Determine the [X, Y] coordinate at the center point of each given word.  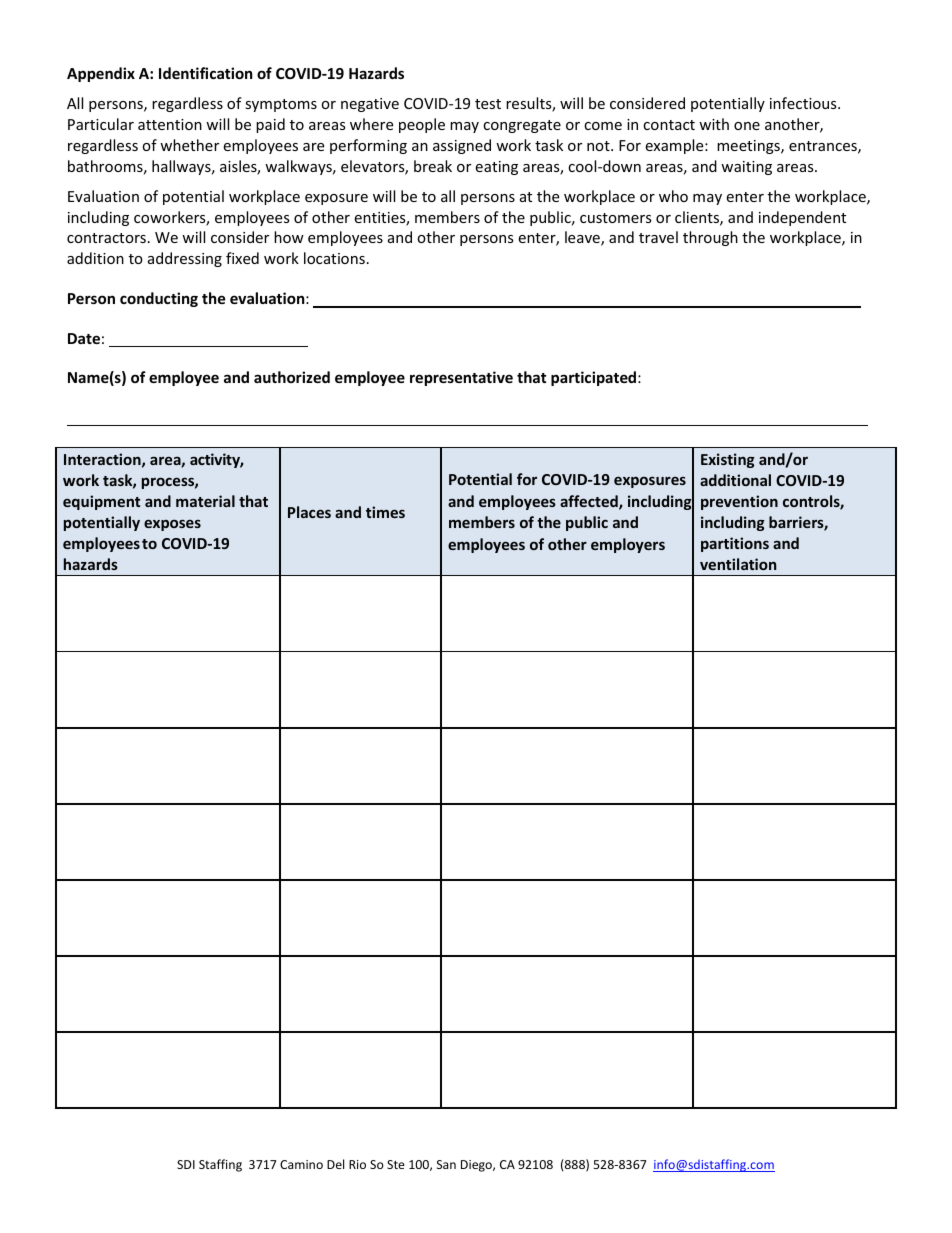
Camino [301, 1164]
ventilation [738, 564]
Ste [396, 1164]
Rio [357, 1164]
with [714, 124]
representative [461, 378]
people [422, 125]
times [385, 512]
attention [170, 124]
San [446, 1164]
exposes [172, 525]
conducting [159, 299]
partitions [735, 544]
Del [335, 1164]
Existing [728, 460]
